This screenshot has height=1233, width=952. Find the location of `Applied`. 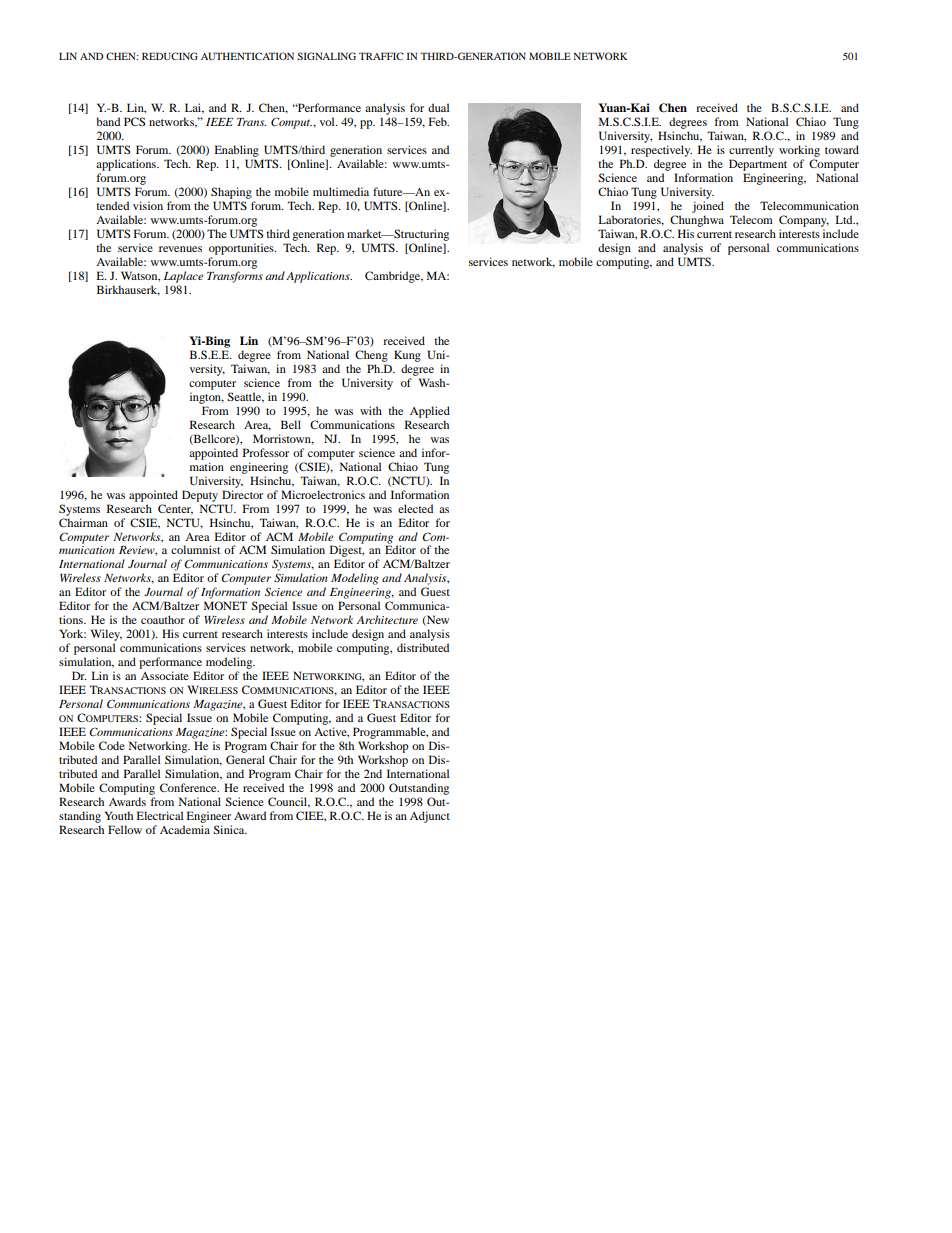

Applied is located at coordinates (430, 412).
